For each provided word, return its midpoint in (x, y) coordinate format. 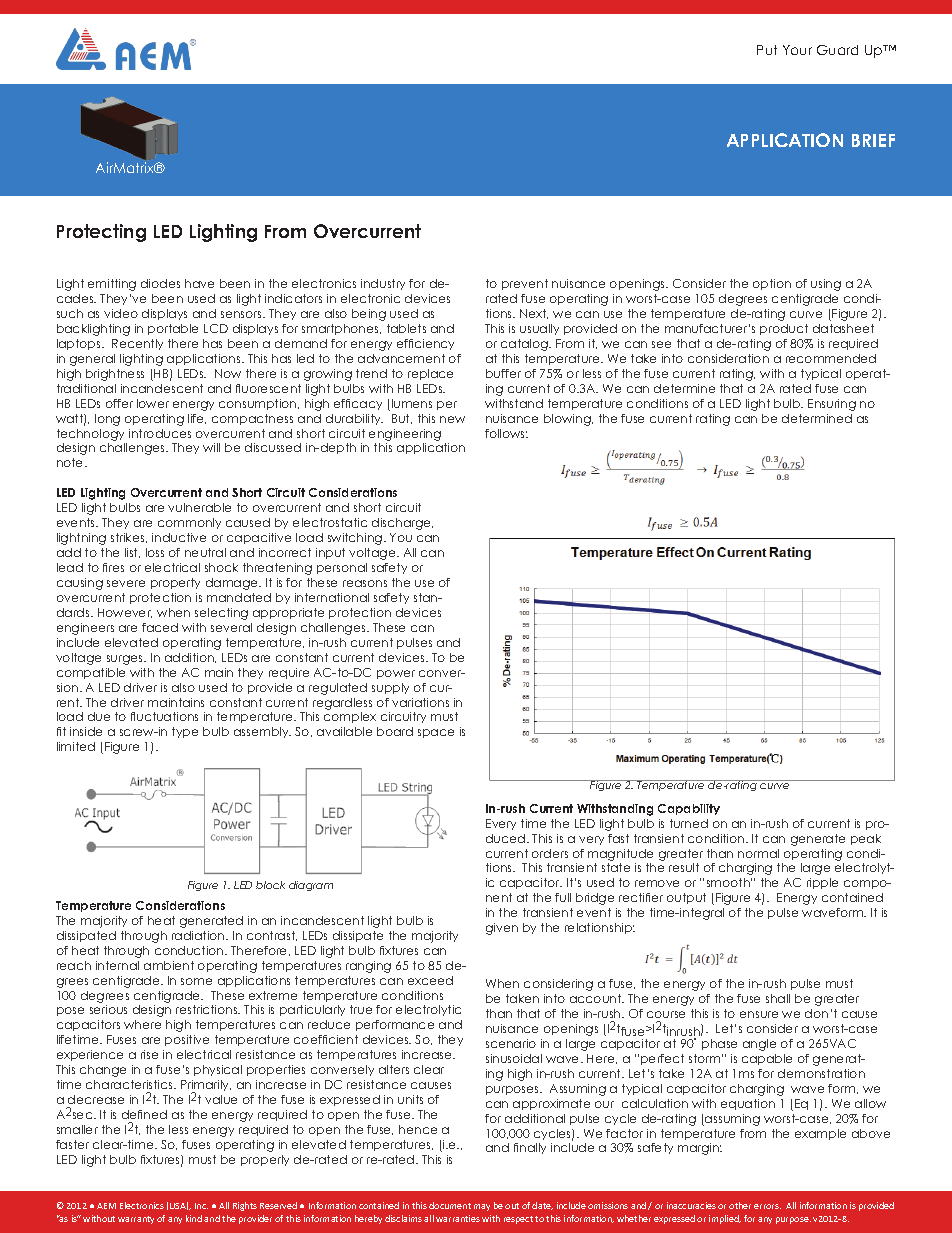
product (784, 329)
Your (797, 50)
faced (160, 627)
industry (383, 284)
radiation (199, 935)
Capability (689, 809)
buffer (503, 373)
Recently (137, 344)
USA (179, 1206)
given (502, 929)
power (396, 674)
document (450, 1205)
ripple (822, 883)
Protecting (101, 233)
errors (767, 1206)
